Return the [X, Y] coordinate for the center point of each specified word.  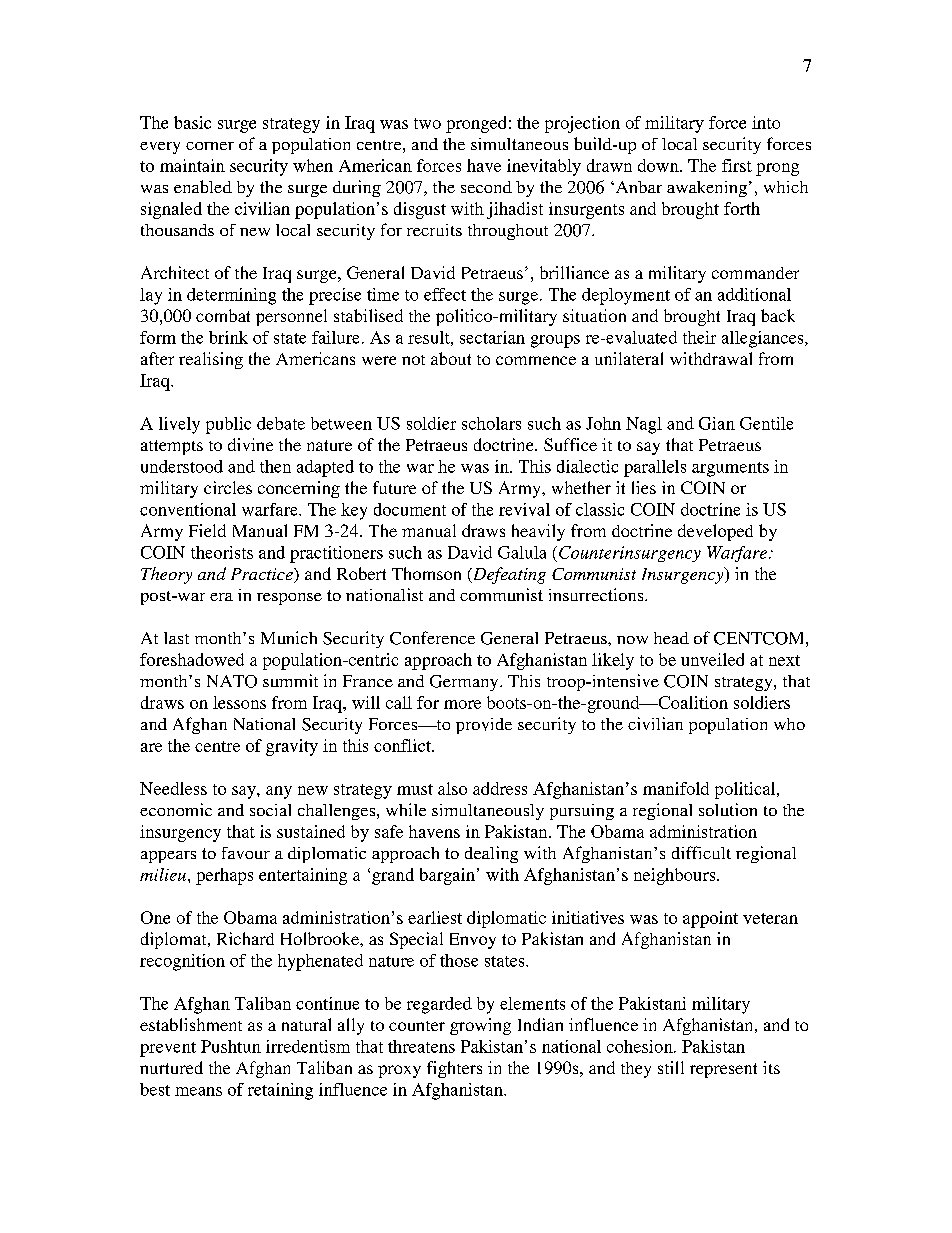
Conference [432, 638]
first [737, 165]
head [671, 638]
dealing [491, 854]
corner [210, 146]
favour [246, 853]
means [198, 1091]
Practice [263, 575]
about [451, 358]
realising [211, 360]
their [699, 337]
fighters [454, 1069]
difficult [701, 852]
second [486, 187]
